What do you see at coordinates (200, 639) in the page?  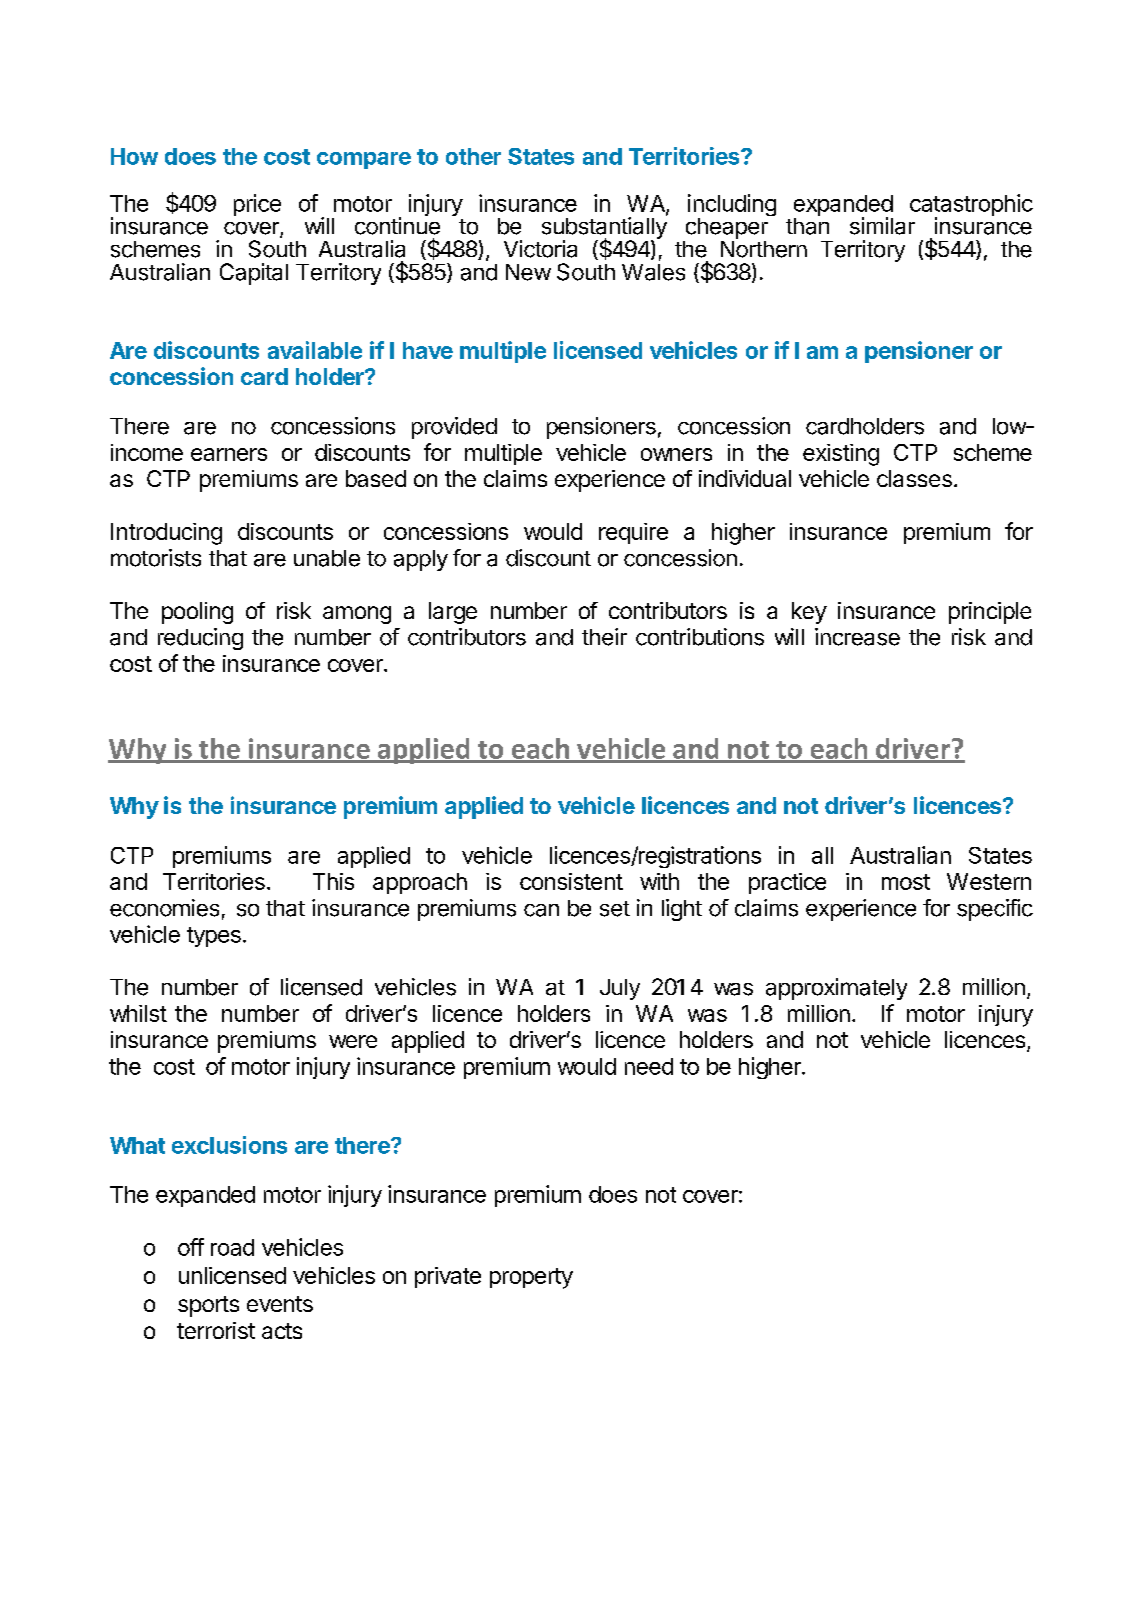 I see `reducing` at bounding box center [200, 639].
